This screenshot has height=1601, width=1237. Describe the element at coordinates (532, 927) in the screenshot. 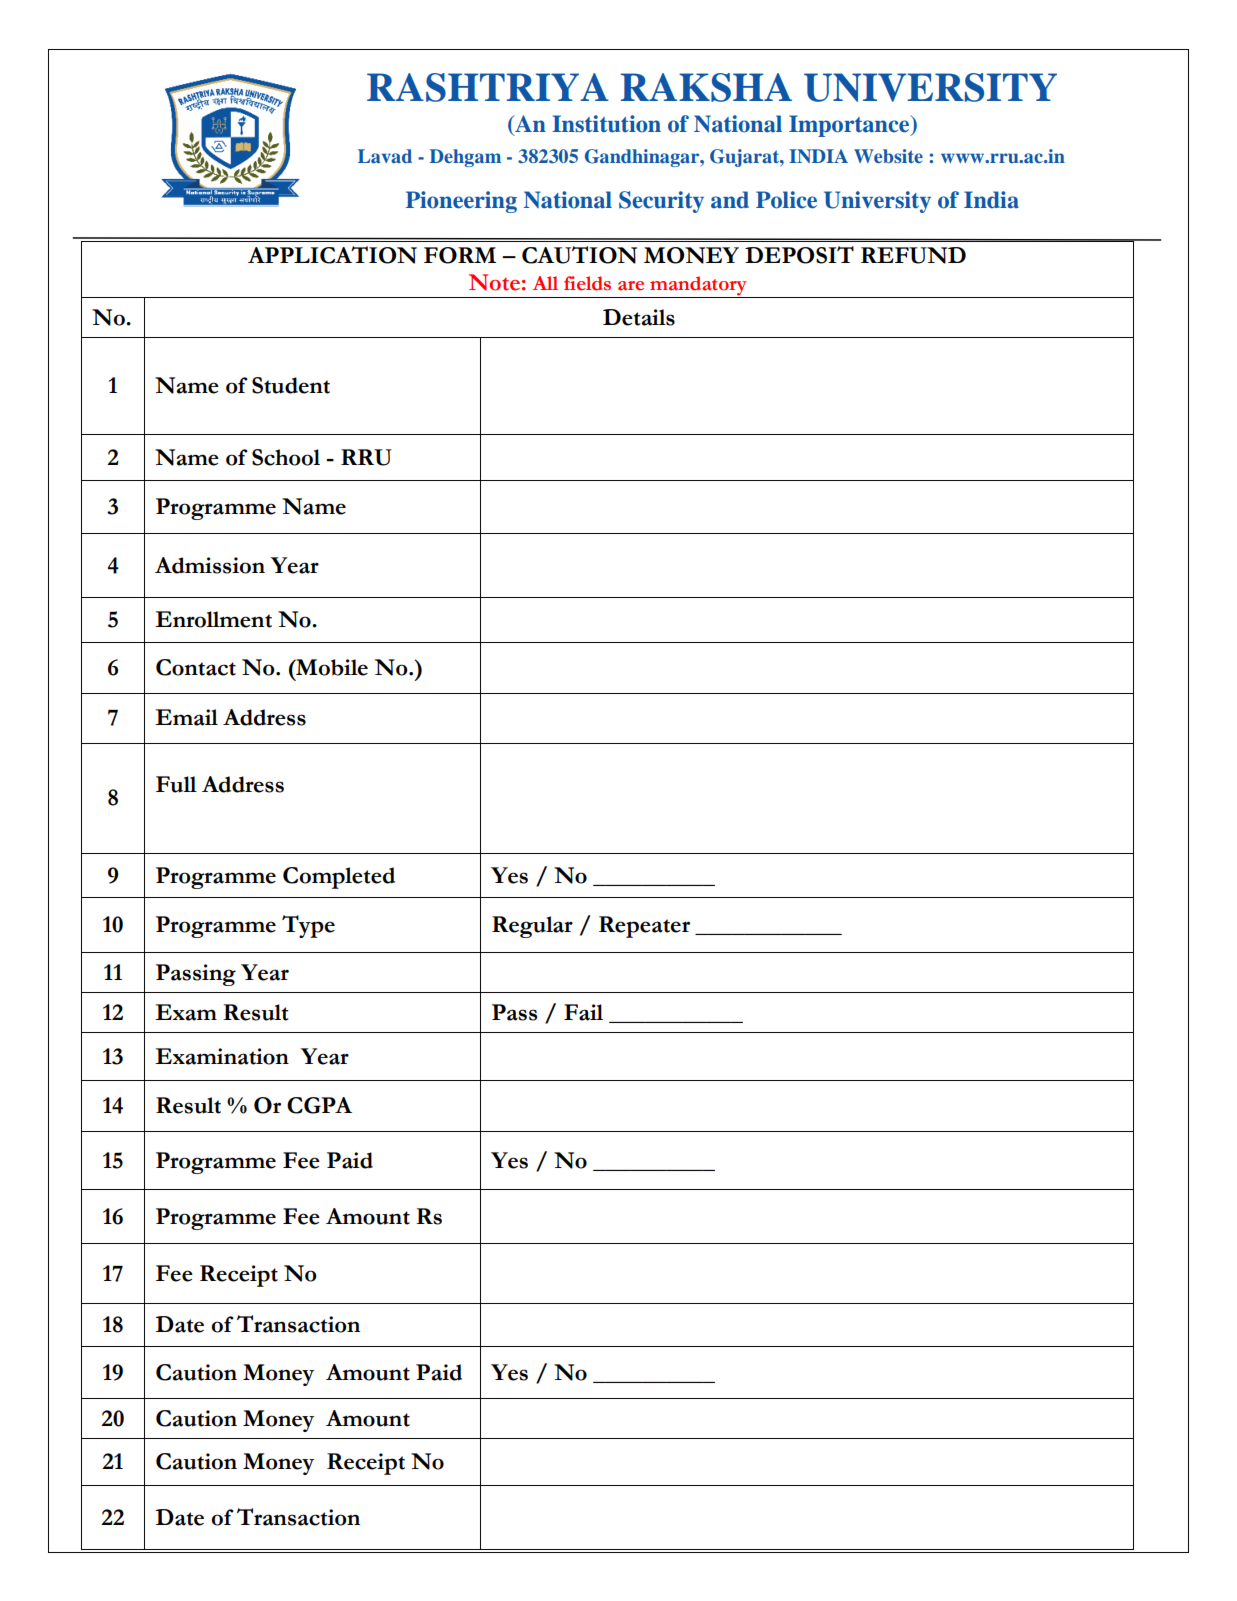

I see `Regular` at that location.
